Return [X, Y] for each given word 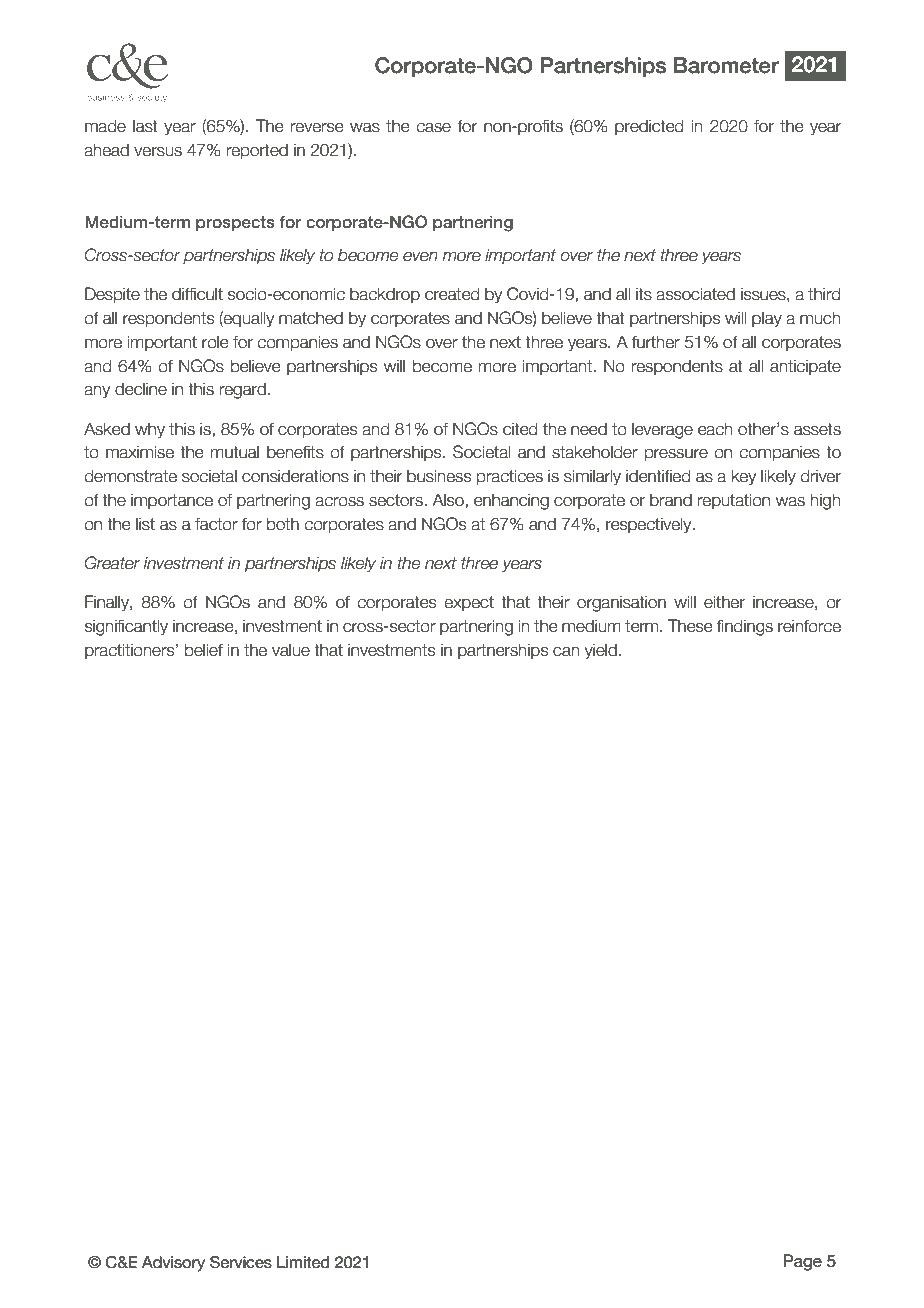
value [291, 650]
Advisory [173, 1263]
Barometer [726, 65]
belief [204, 650]
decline [141, 389]
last [145, 126]
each [715, 429]
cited [520, 429]
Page [802, 1262]
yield [600, 651]
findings [744, 627]
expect [469, 603]
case [433, 128]
